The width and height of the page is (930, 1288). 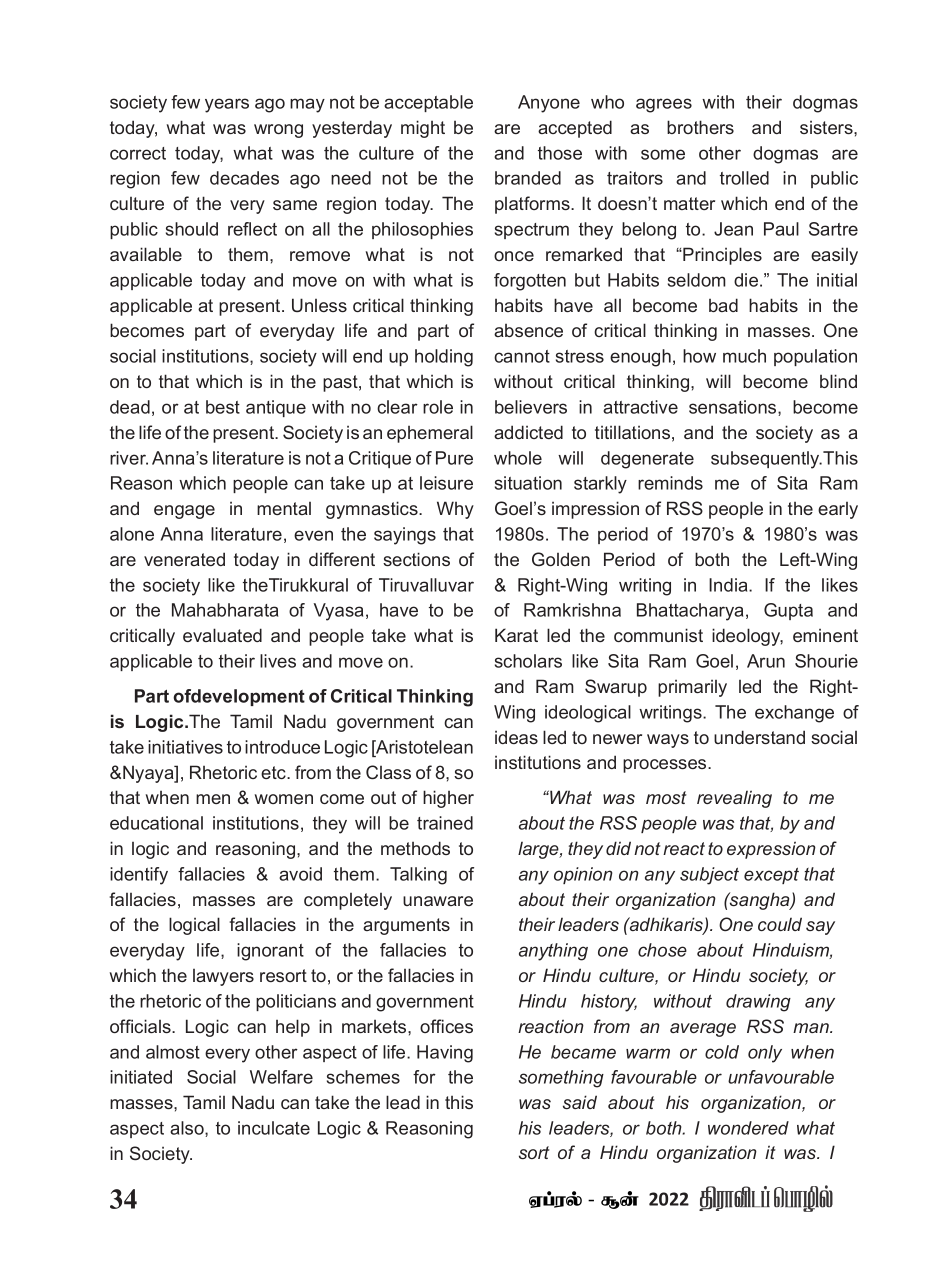 What do you see at coordinates (516, 635) in the page?
I see `Karat` at bounding box center [516, 635].
